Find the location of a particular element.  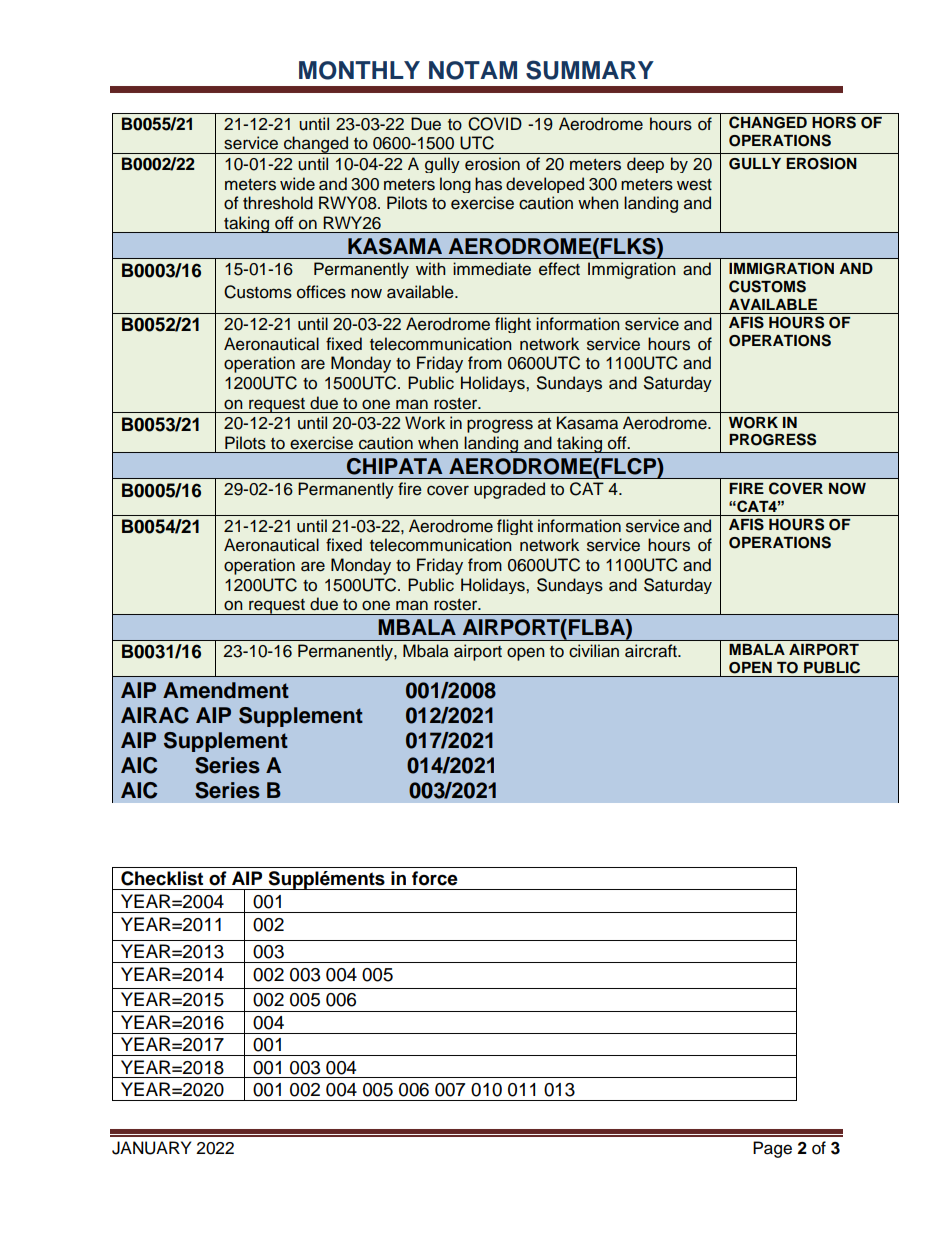

upgraded is located at coordinates (509, 490).
